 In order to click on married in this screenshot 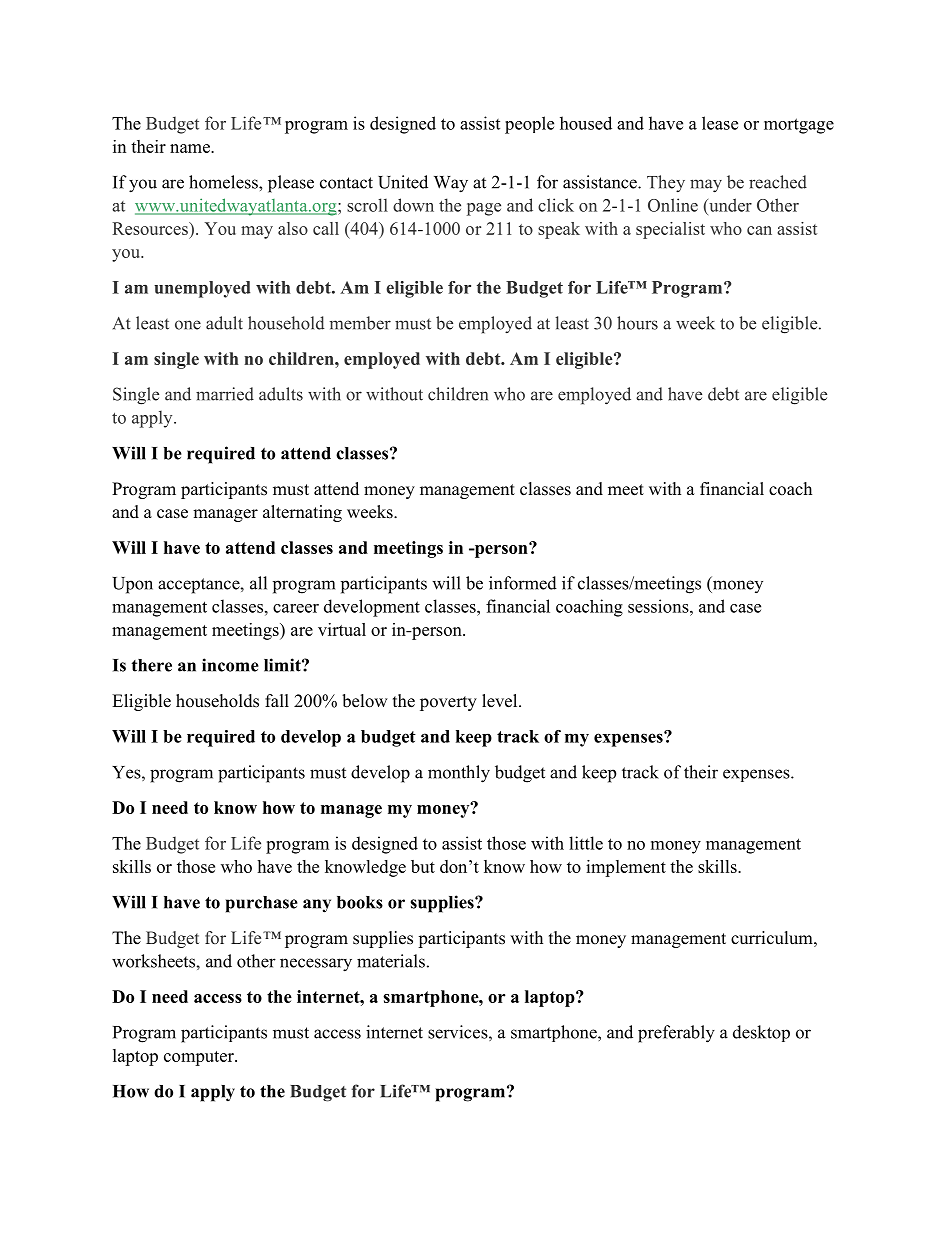, I will do `click(225, 394)`.
